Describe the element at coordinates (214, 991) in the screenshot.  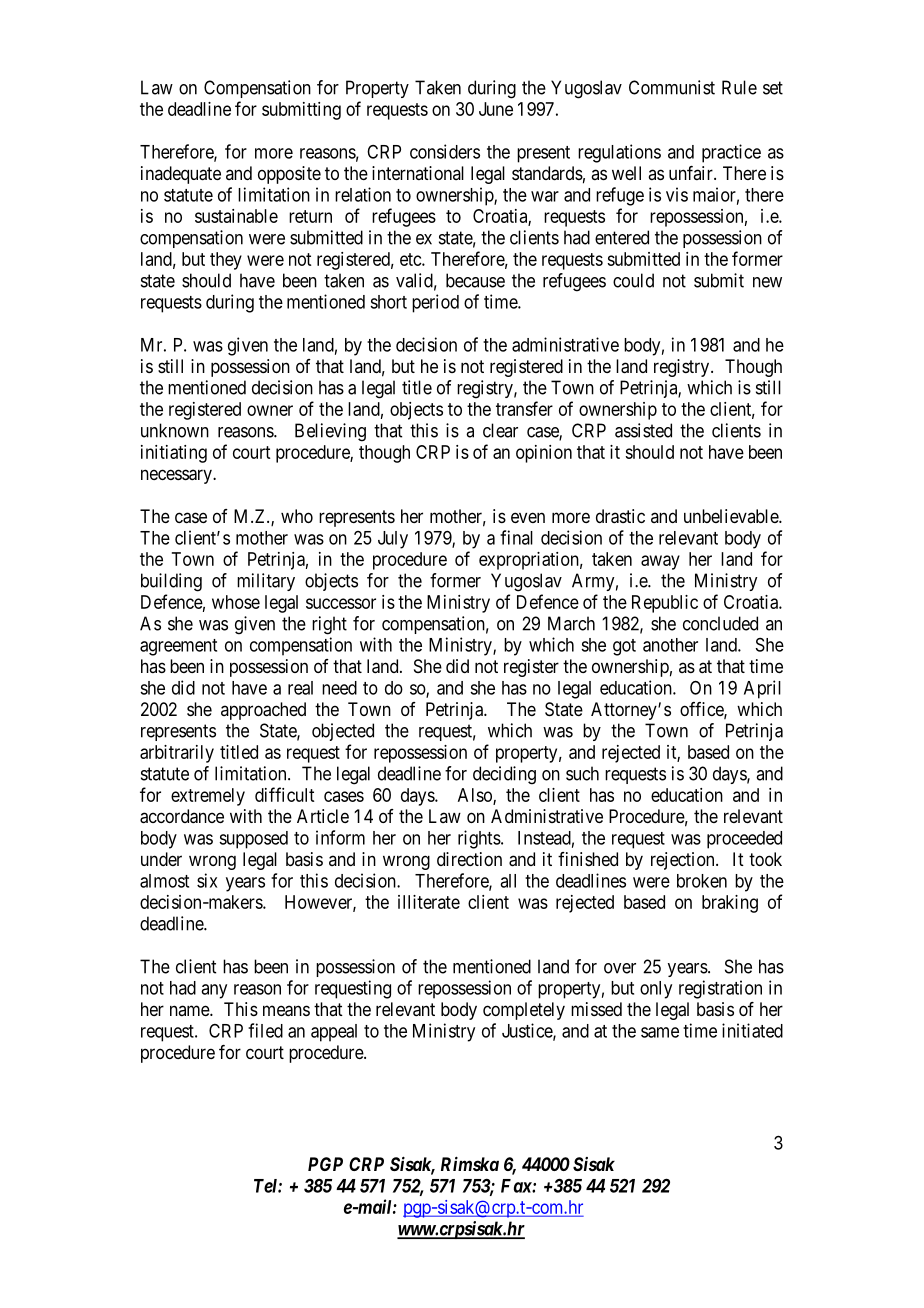
I see `any` at that location.
